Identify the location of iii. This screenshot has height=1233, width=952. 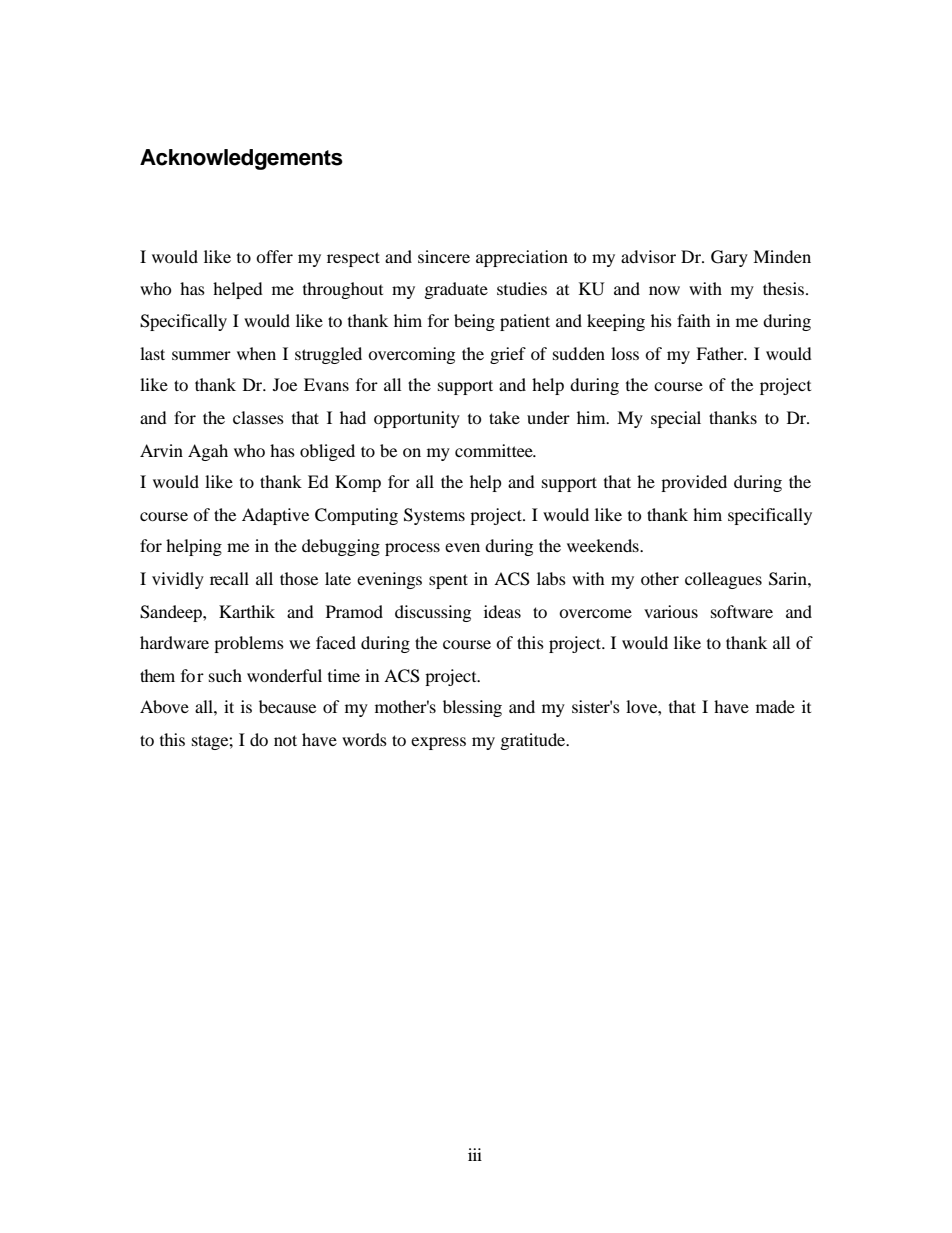
(475, 1154).
